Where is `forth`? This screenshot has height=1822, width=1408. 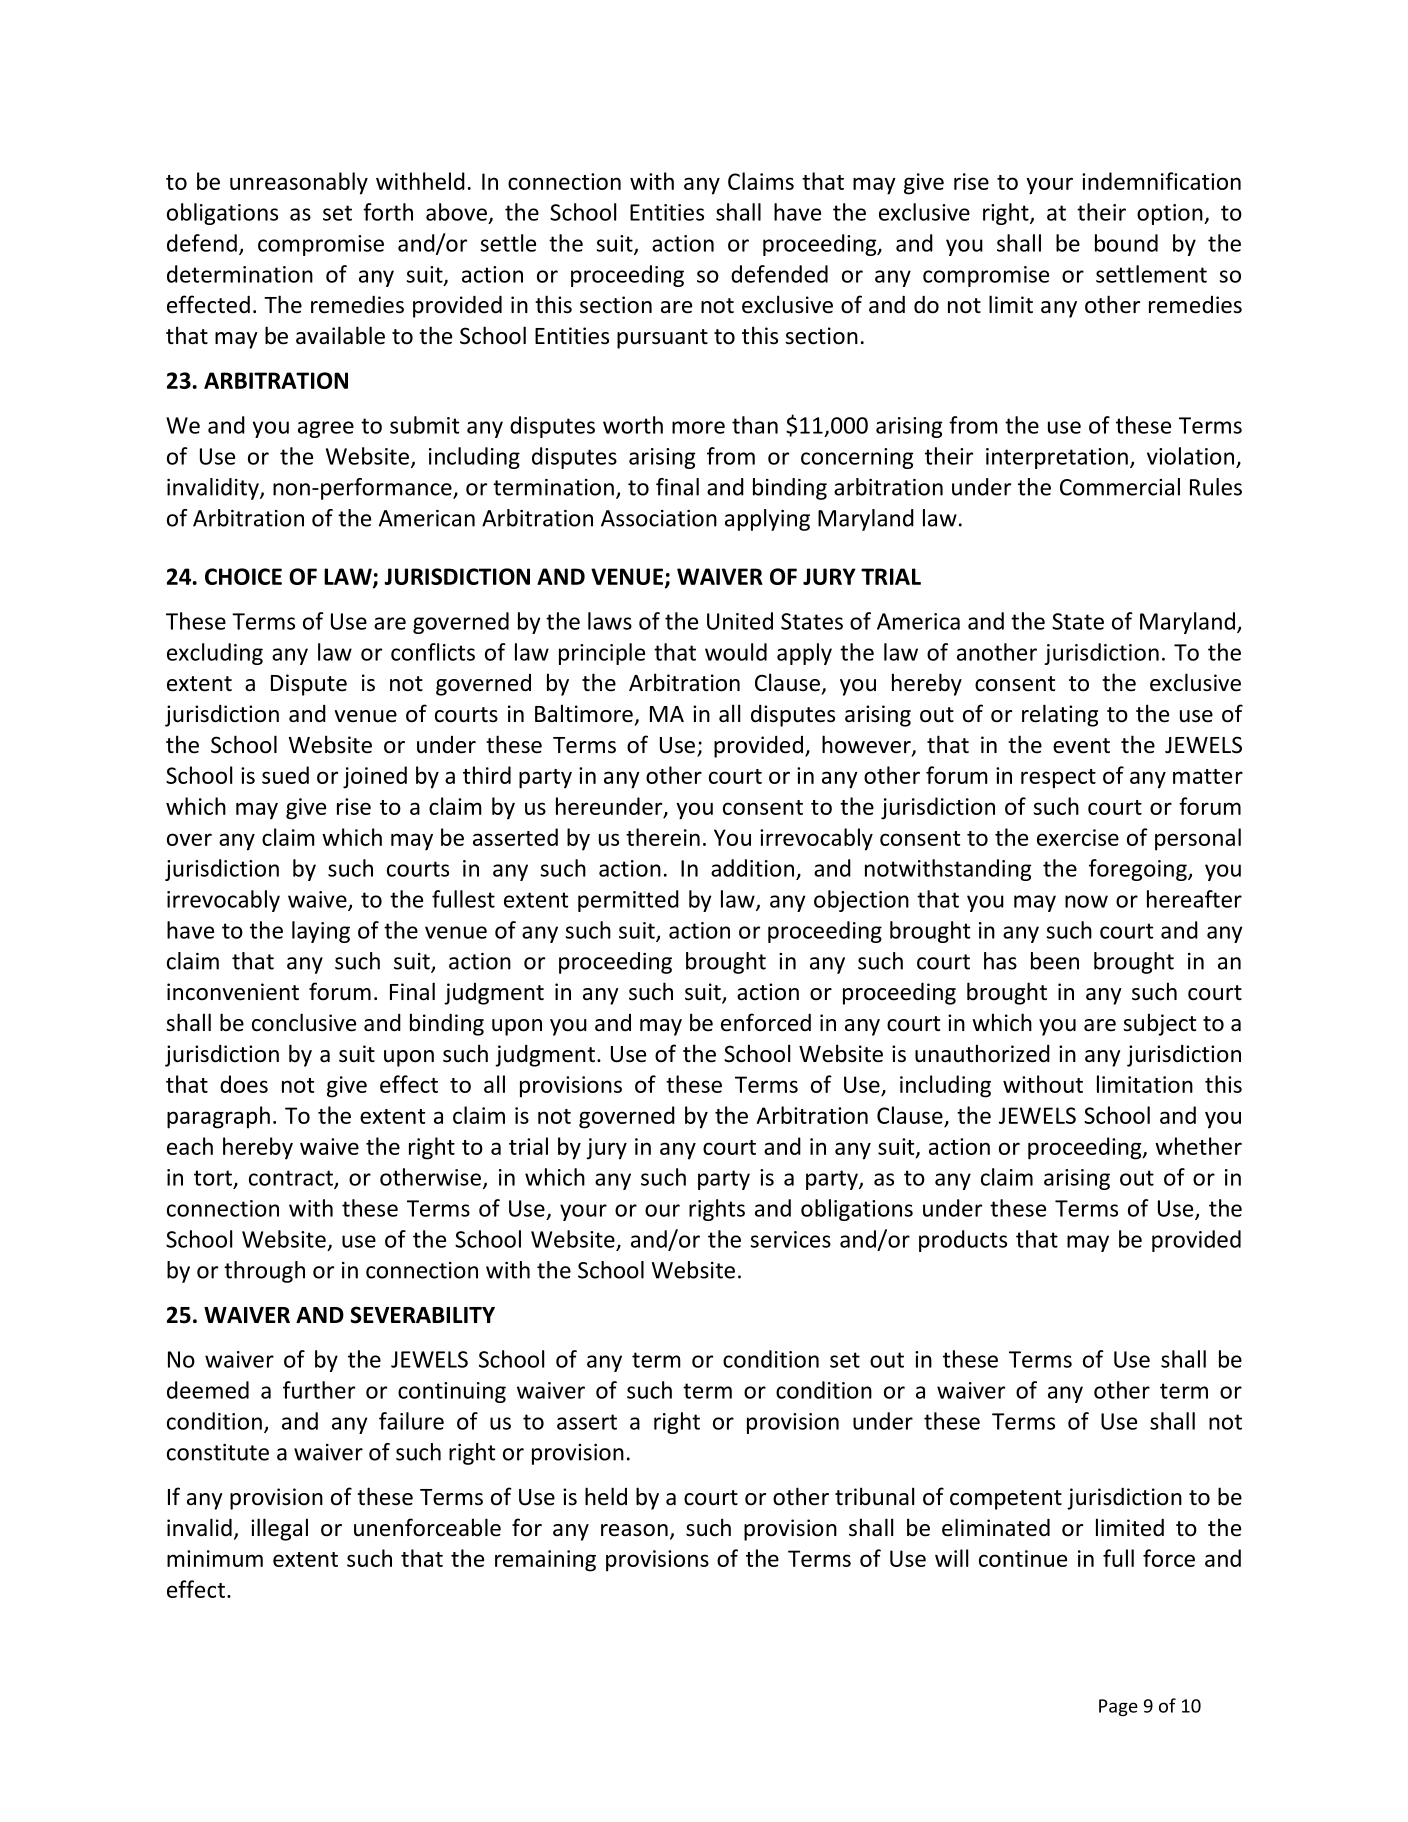 forth is located at coordinates (388, 212).
